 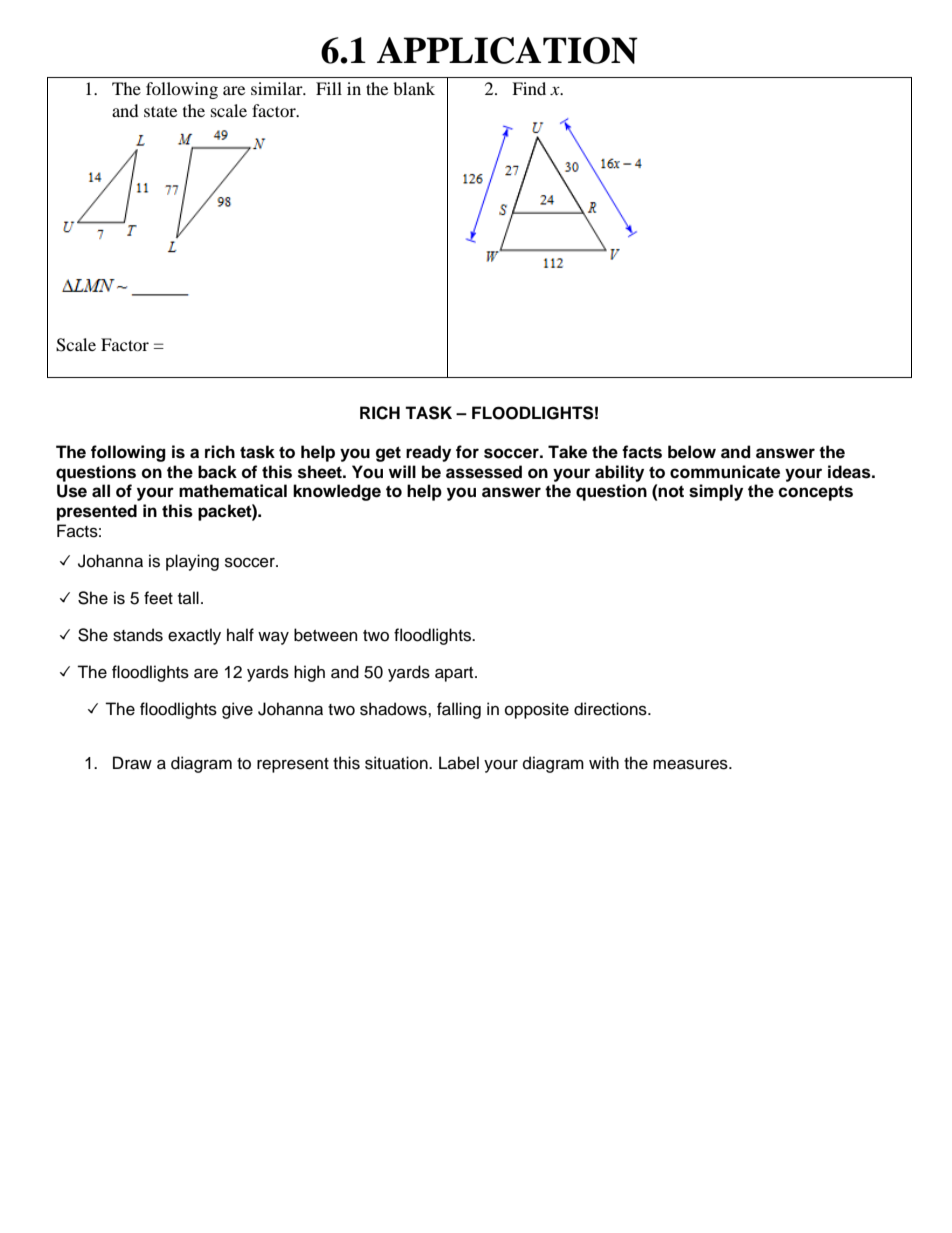 I want to click on back, so click(x=217, y=472).
